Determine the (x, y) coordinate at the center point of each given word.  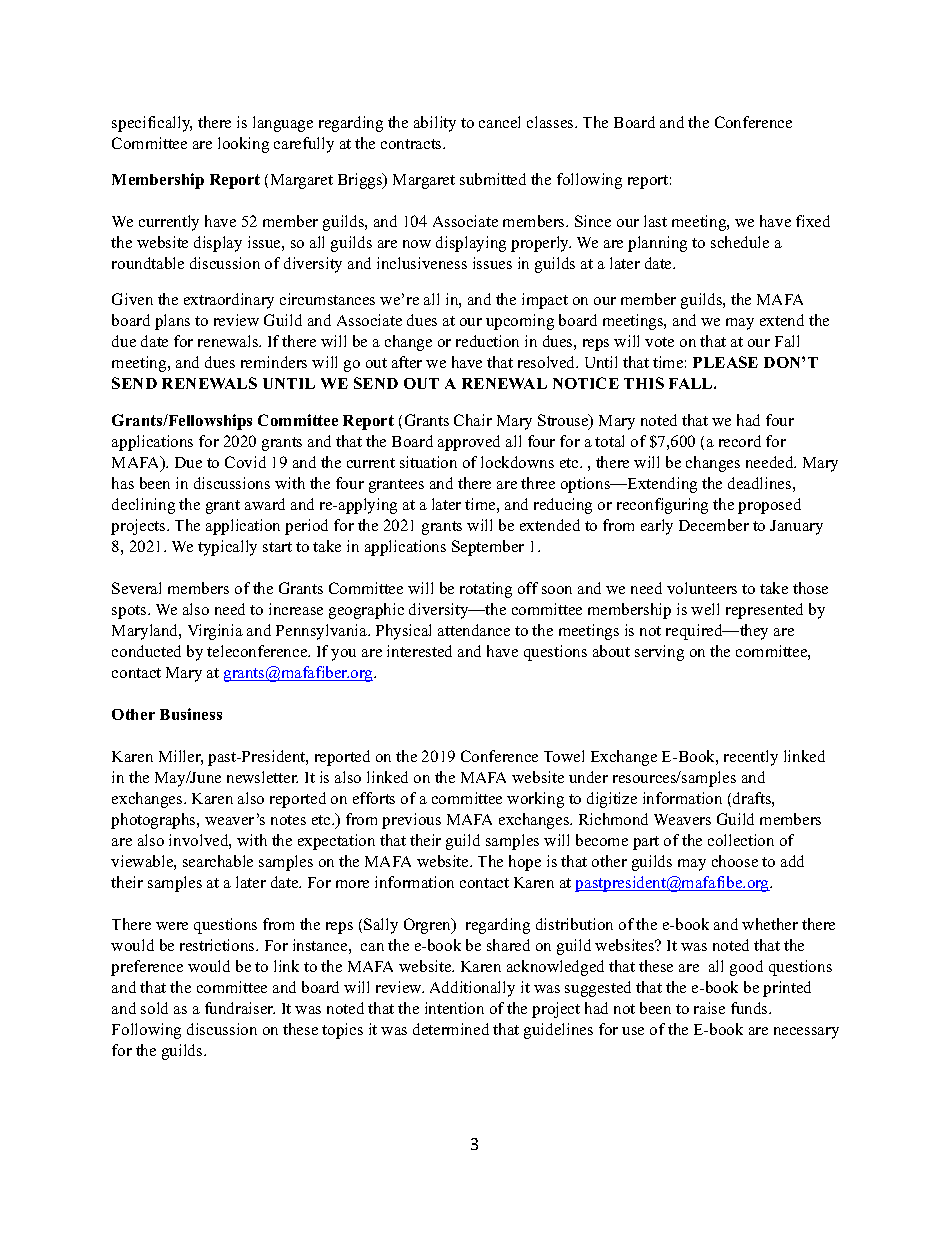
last (655, 221)
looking (243, 145)
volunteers (702, 588)
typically (227, 548)
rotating (486, 590)
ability (435, 124)
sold (154, 1008)
